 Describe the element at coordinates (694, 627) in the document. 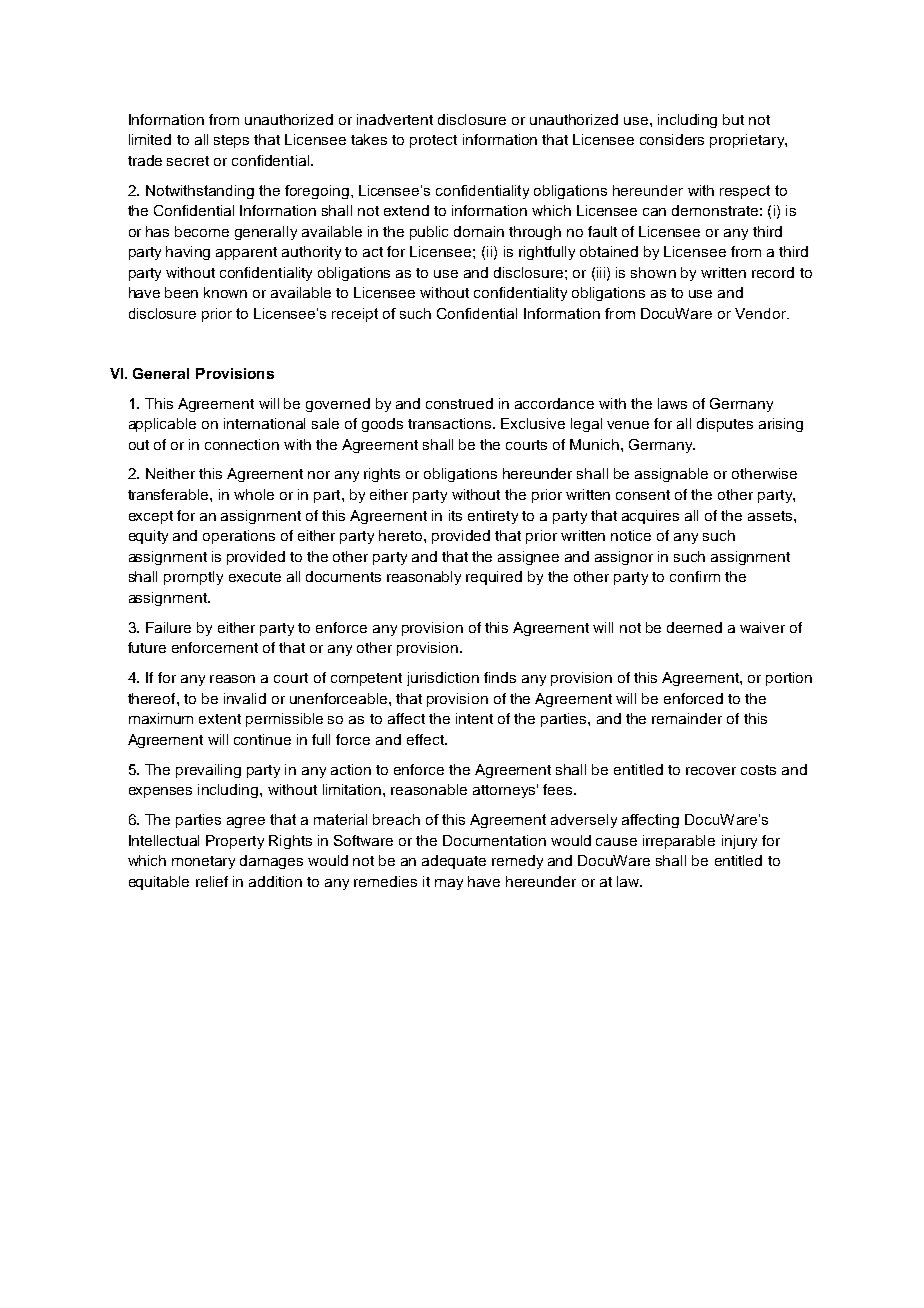

I see `deemed` at that location.
